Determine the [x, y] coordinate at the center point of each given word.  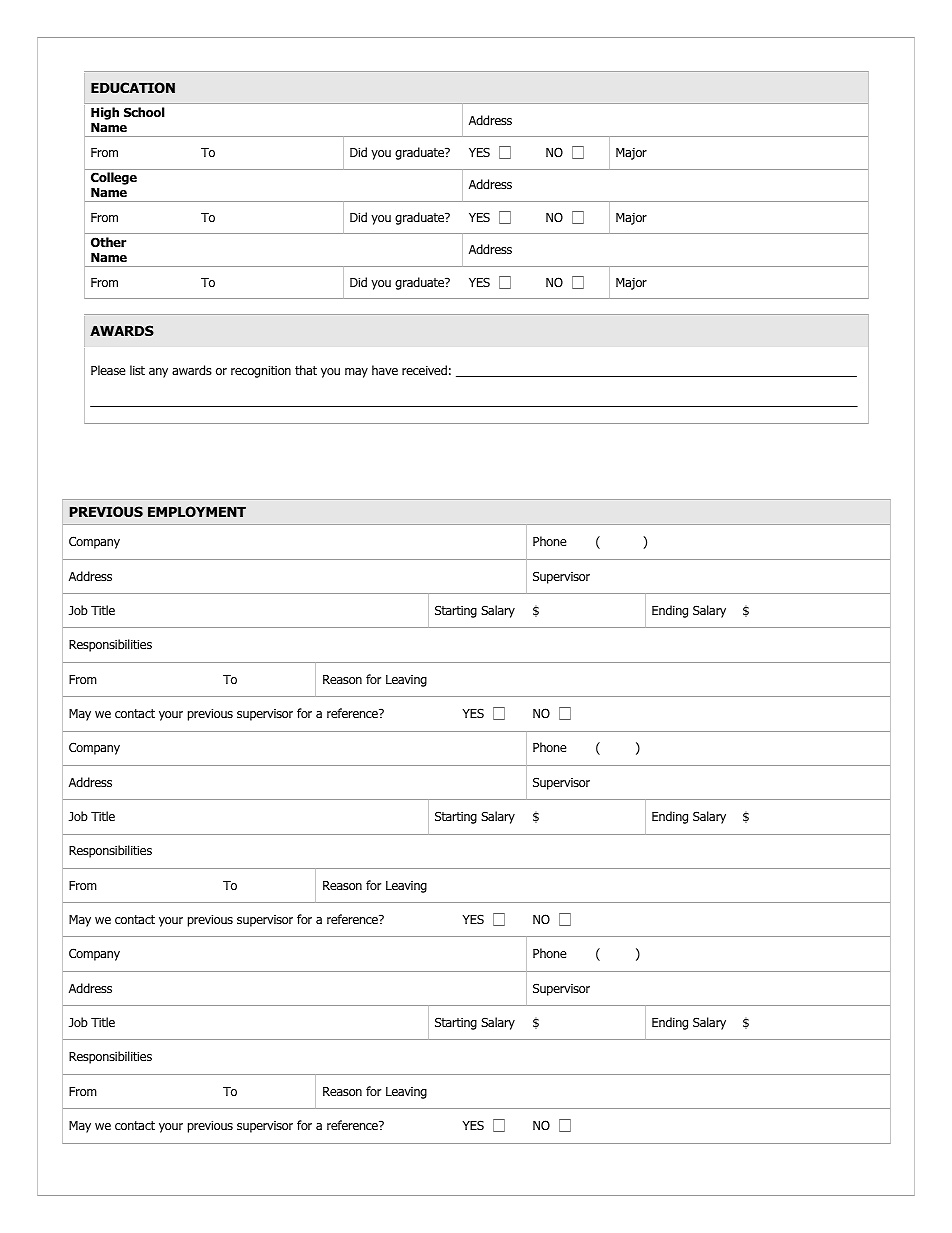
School [144, 112]
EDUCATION [133, 87]
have [385, 370]
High [105, 113]
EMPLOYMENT [197, 511]
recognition [261, 372]
